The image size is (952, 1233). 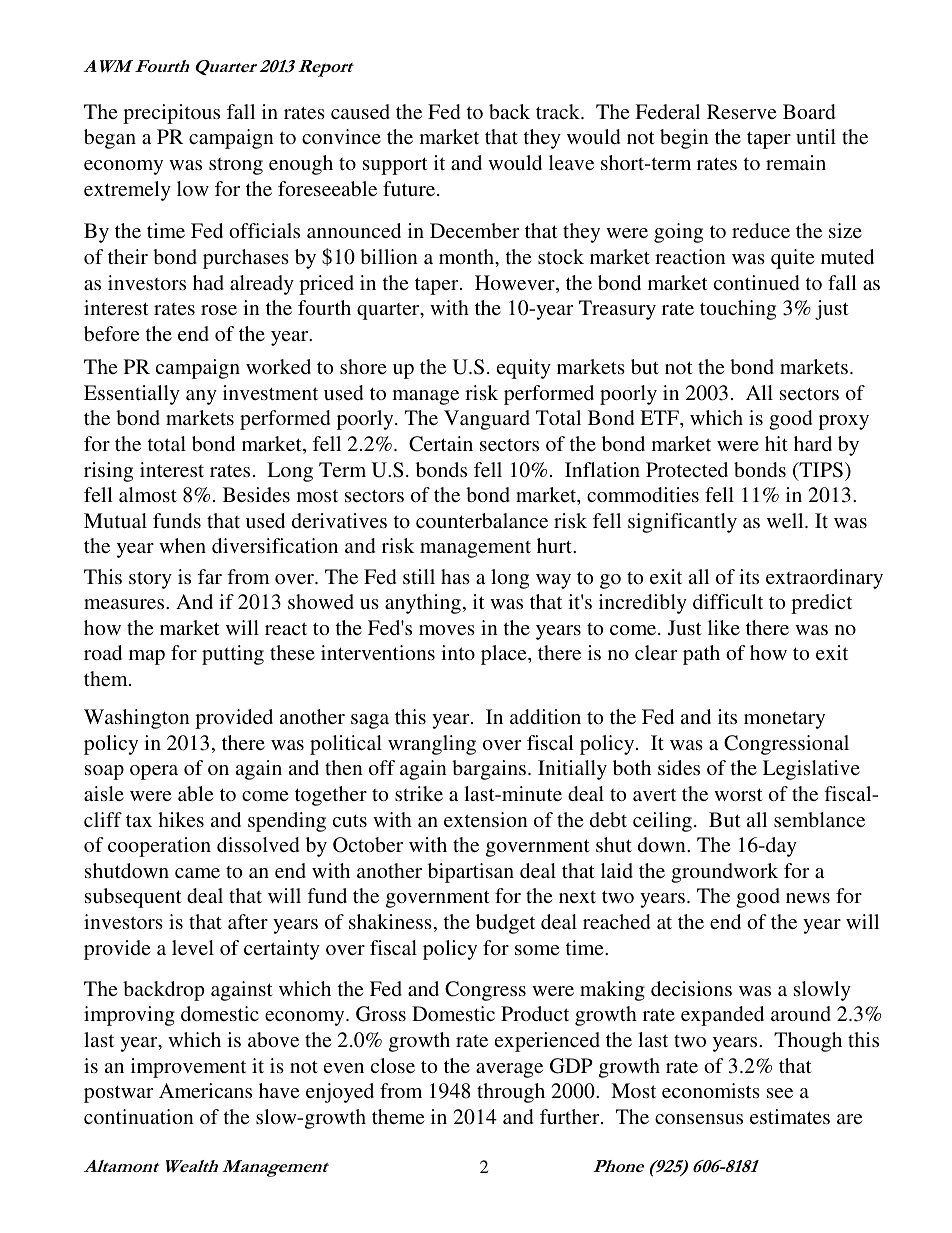 I want to click on precipitous, so click(x=171, y=114).
